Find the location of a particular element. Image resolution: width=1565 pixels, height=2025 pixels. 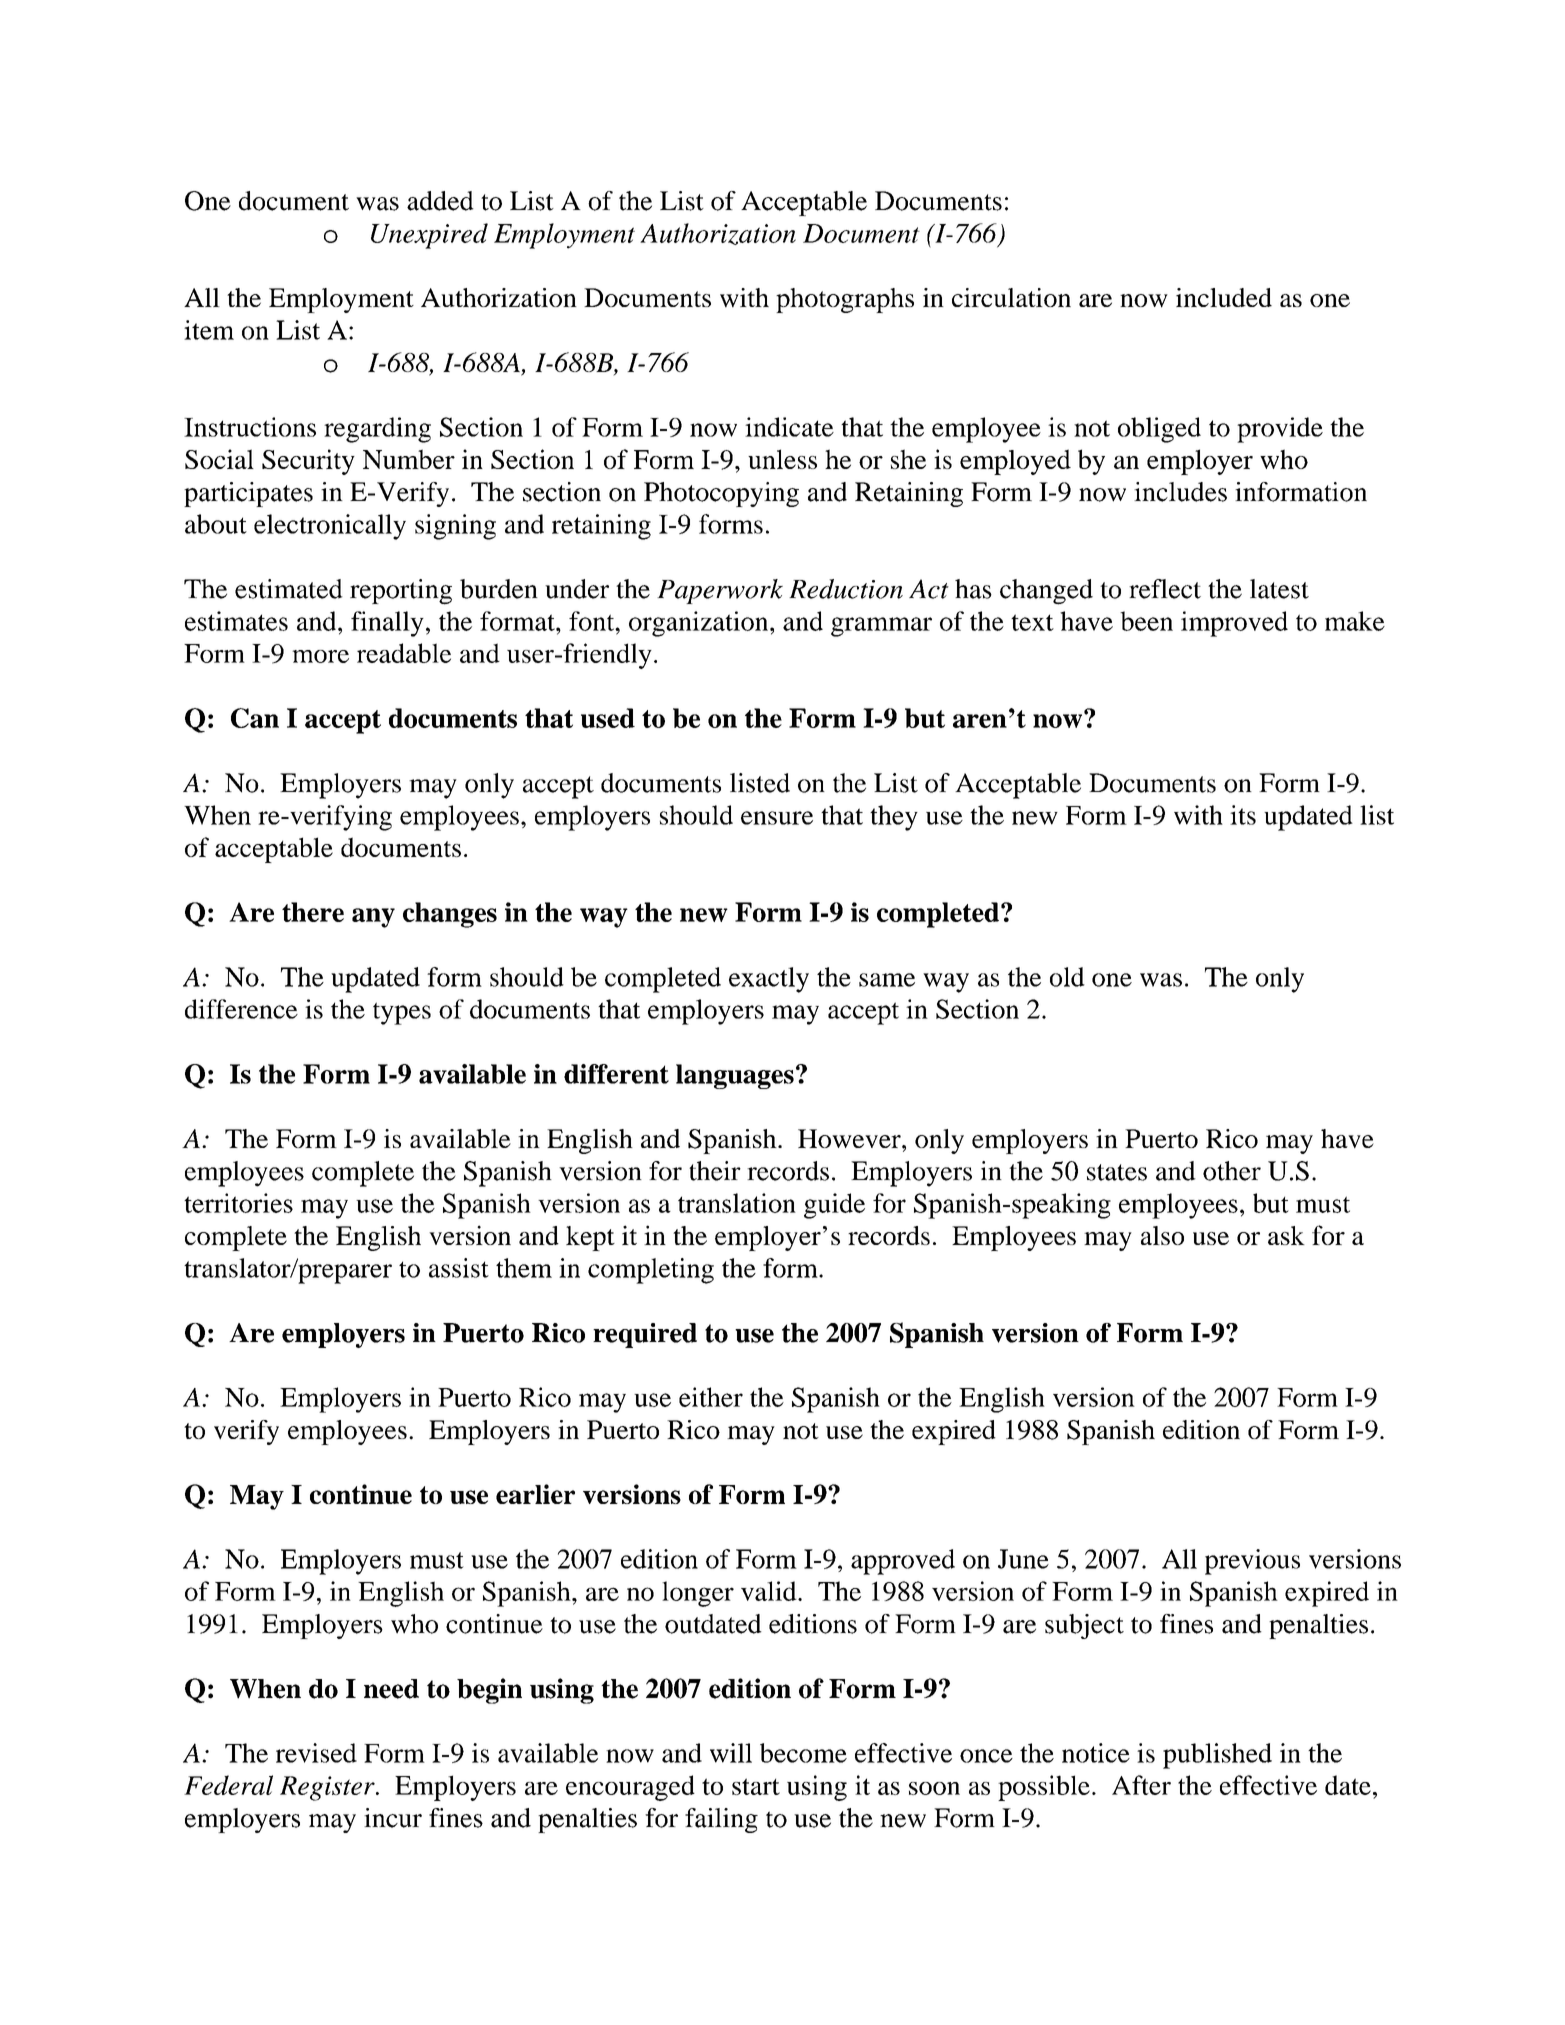

exactly is located at coordinates (769, 980).
